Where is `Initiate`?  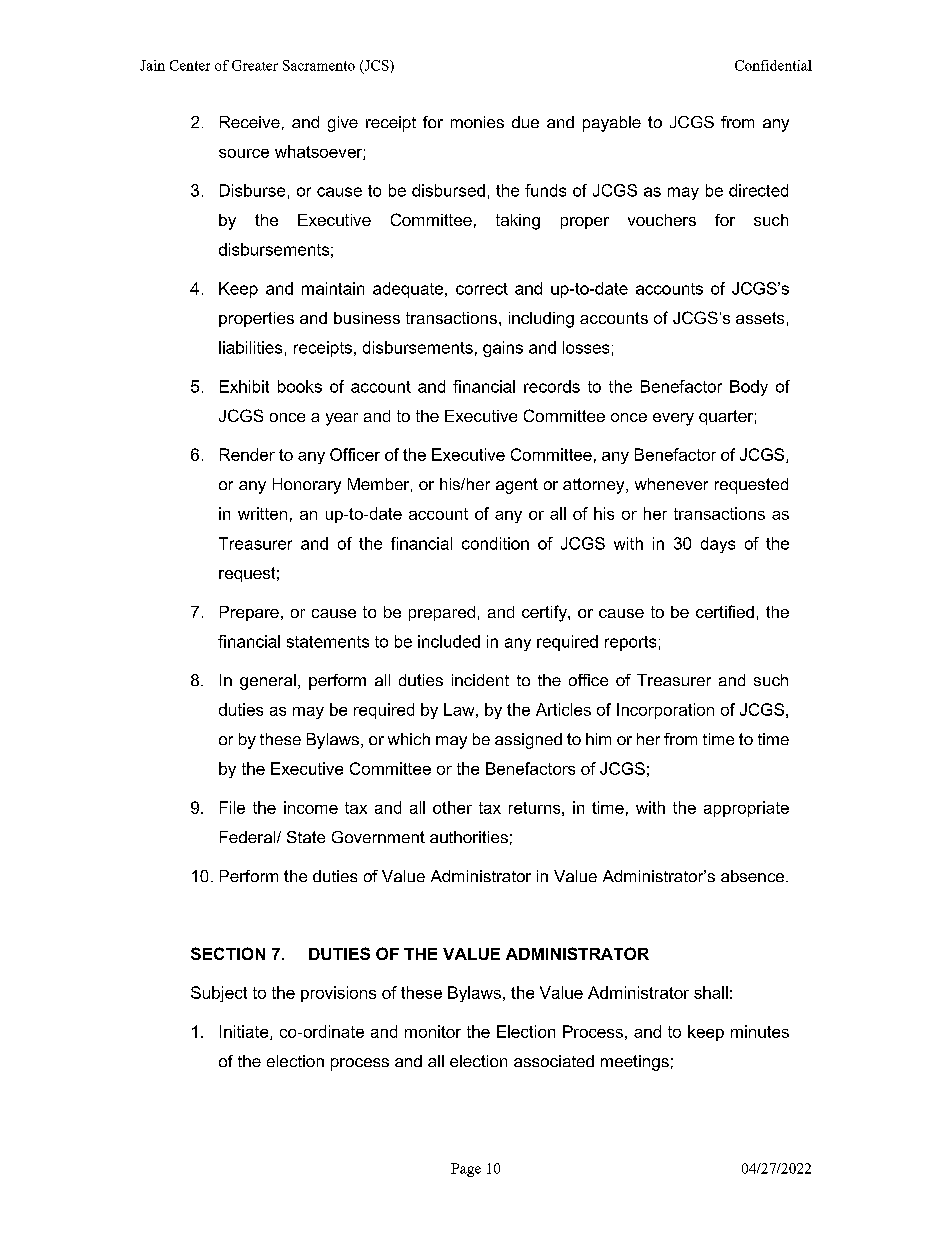 Initiate is located at coordinates (245, 1032).
